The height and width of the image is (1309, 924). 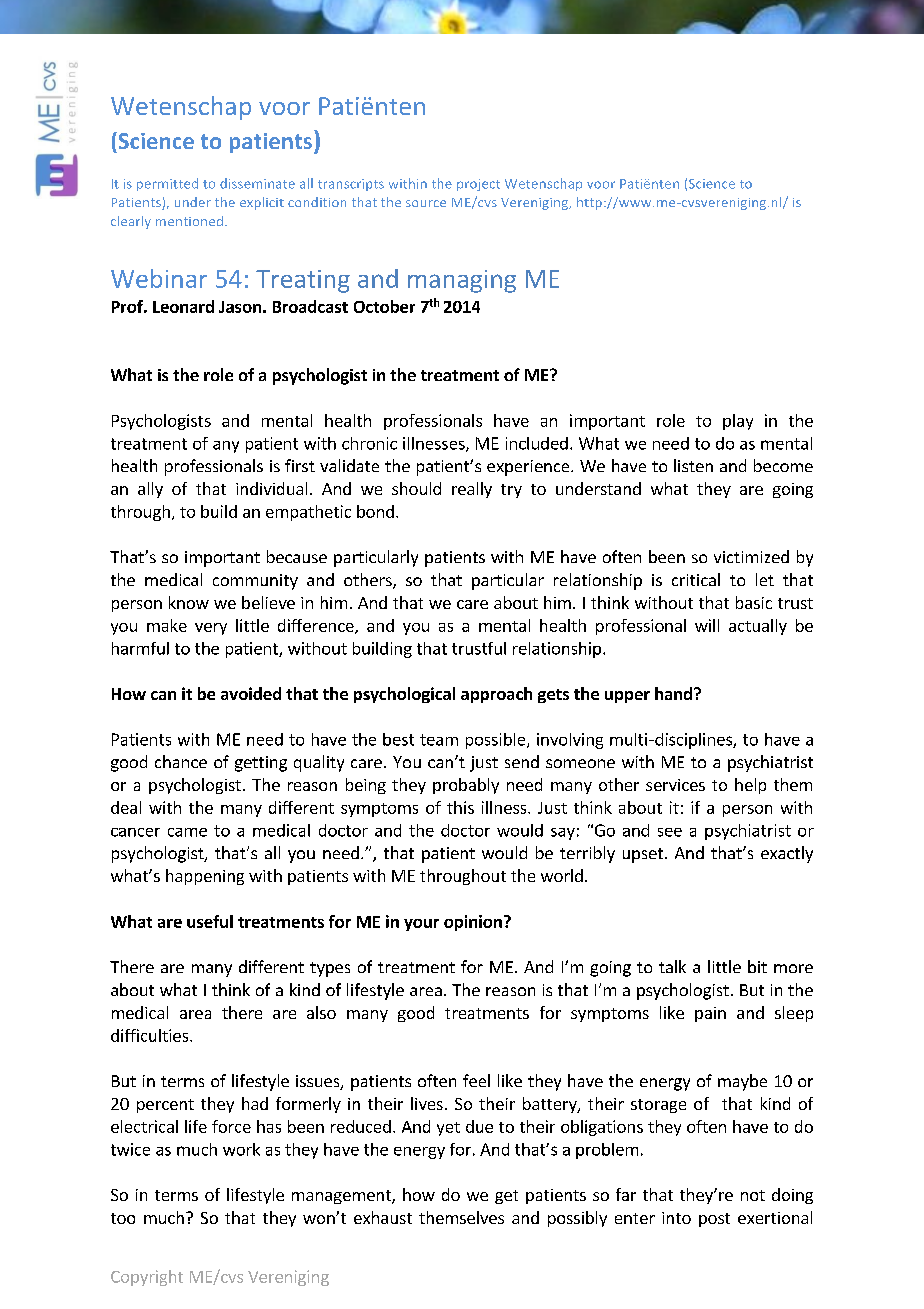 What do you see at coordinates (189, 221) in the image?
I see `mentioned` at bounding box center [189, 221].
